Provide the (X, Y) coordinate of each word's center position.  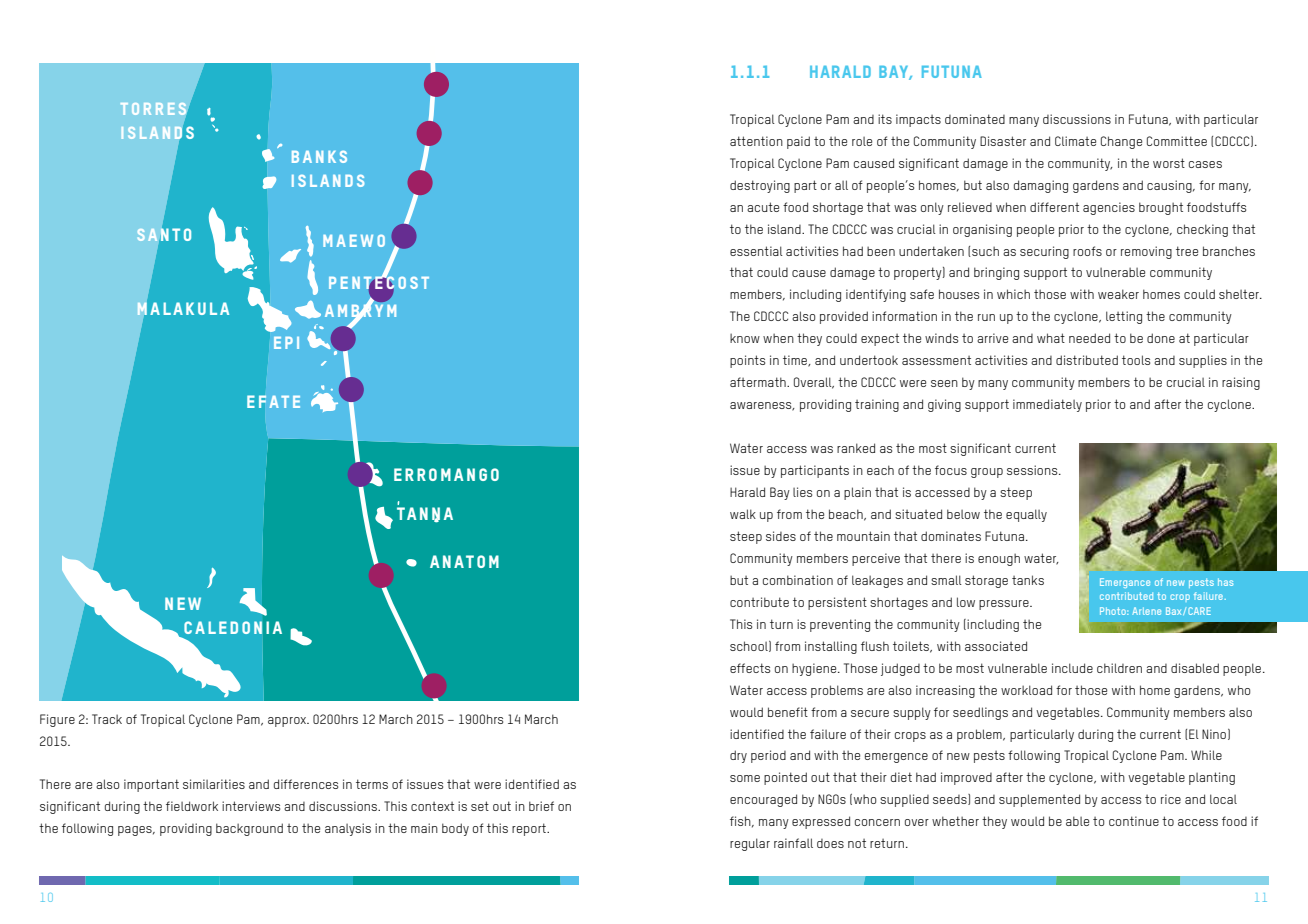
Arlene (1146, 611)
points (747, 361)
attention (756, 141)
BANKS (319, 157)
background (249, 829)
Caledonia (233, 627)
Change (1121, 142)
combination (798, 580)
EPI (286, 343)
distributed (1087, 360)
